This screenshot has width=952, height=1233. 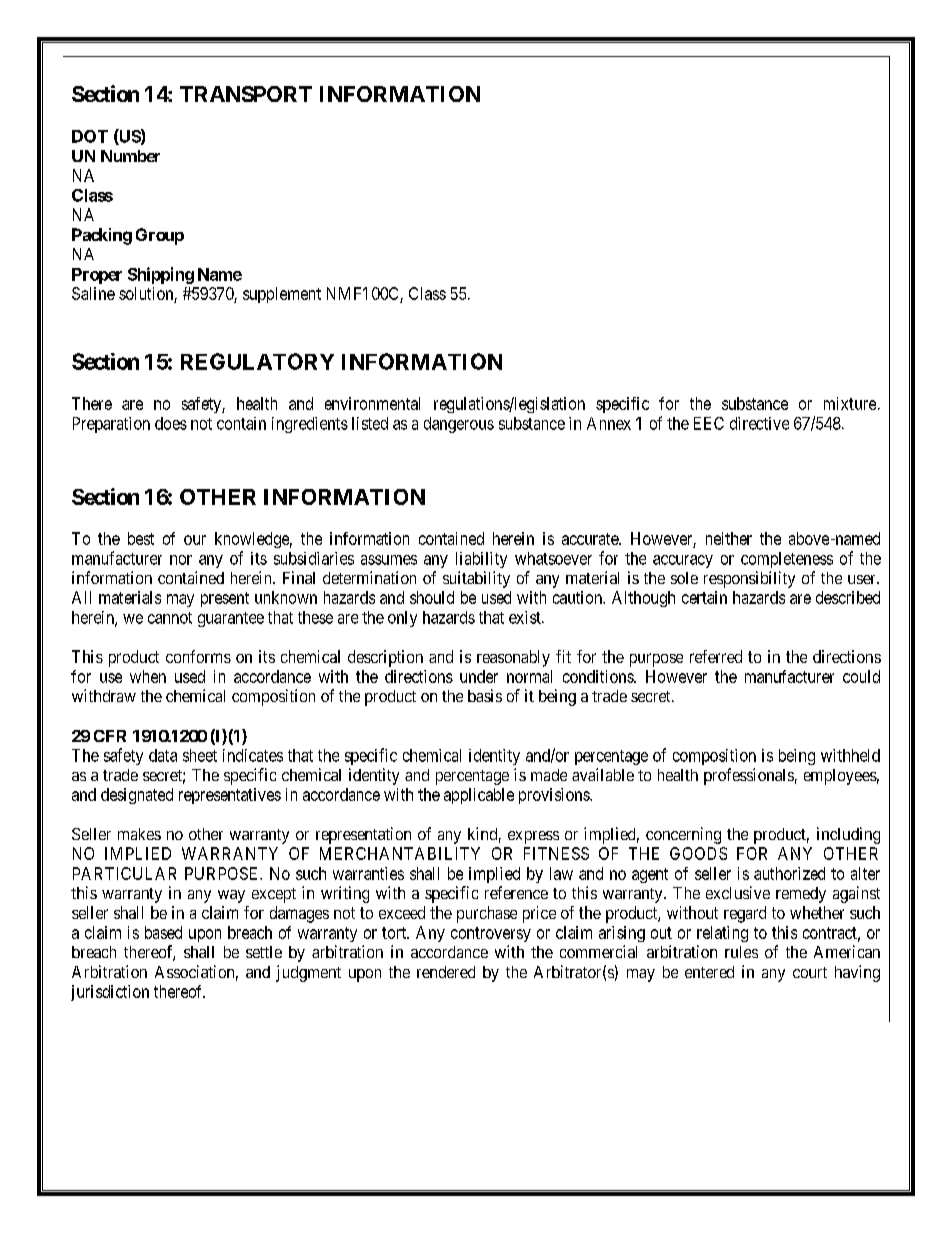 What do you see at coordinates (481, 560) in the screenshot?
I see `liability` at bounding box center [481, 560].
